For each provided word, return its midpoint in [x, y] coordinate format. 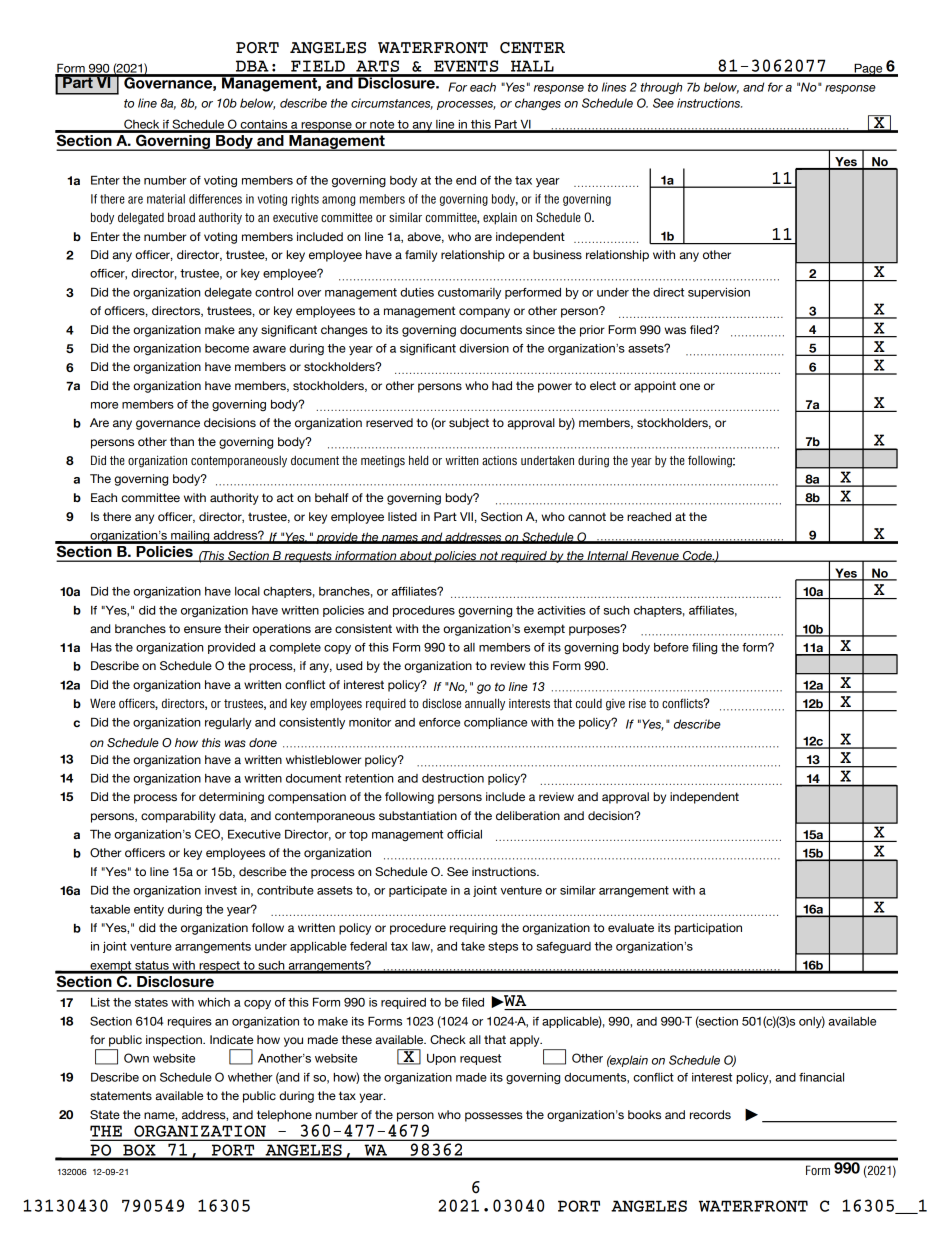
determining [231, 798]
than [182, 441]
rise [637, 703]
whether [250, 1077]
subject [469, 424]
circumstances [392, 104]
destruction [453, 778]
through [661, 88]
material [166, 199]
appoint [655, 387]
